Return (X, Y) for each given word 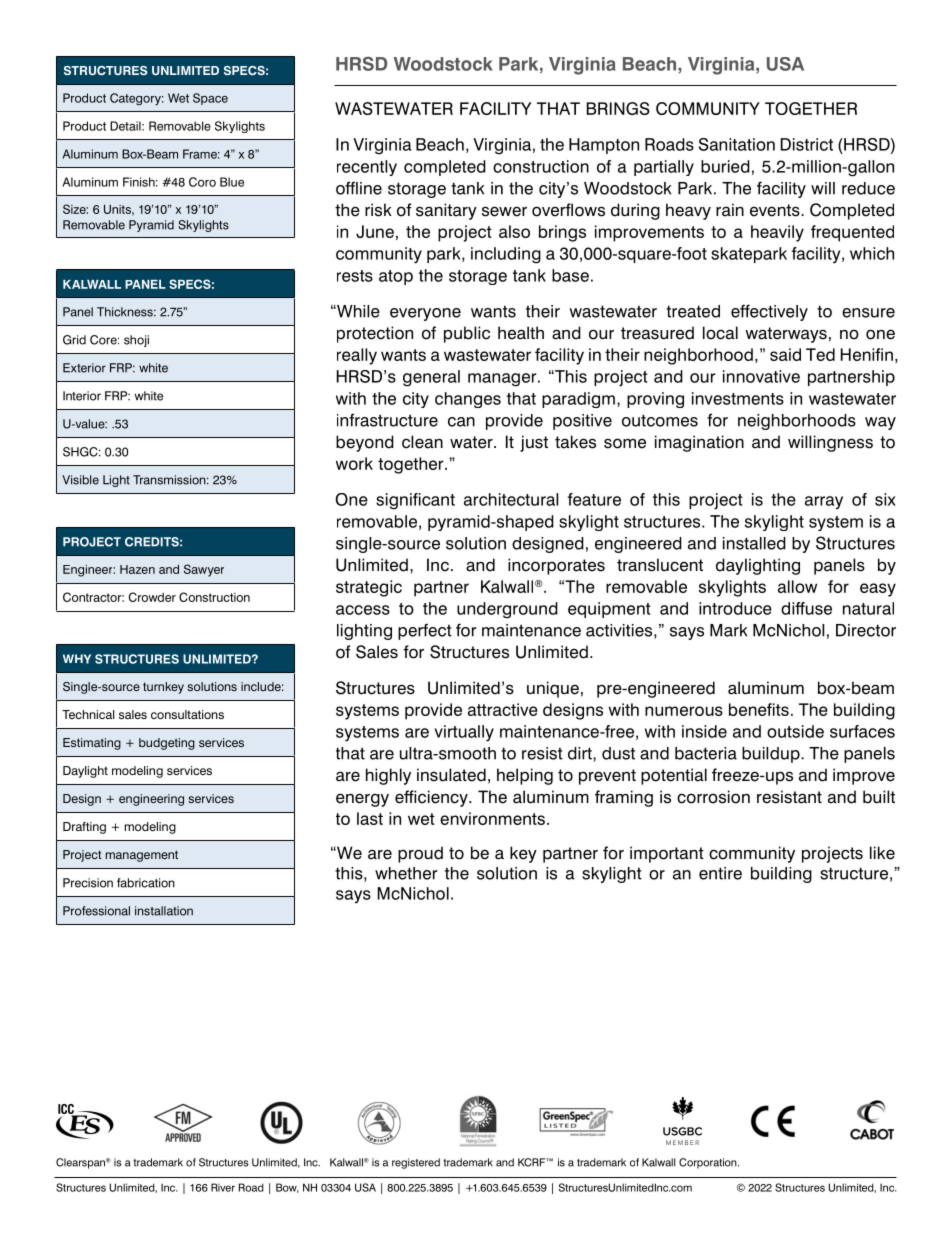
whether (406, 873)
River (223, 1187)
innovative (761, 376)
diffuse (806, 608)
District (807, 144)
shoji (136, 341)
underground (507, 610)
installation (164, 911)
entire (720, 873)
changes (468, 400)
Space (210, 99)
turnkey (163, 688)
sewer (504, 211)
